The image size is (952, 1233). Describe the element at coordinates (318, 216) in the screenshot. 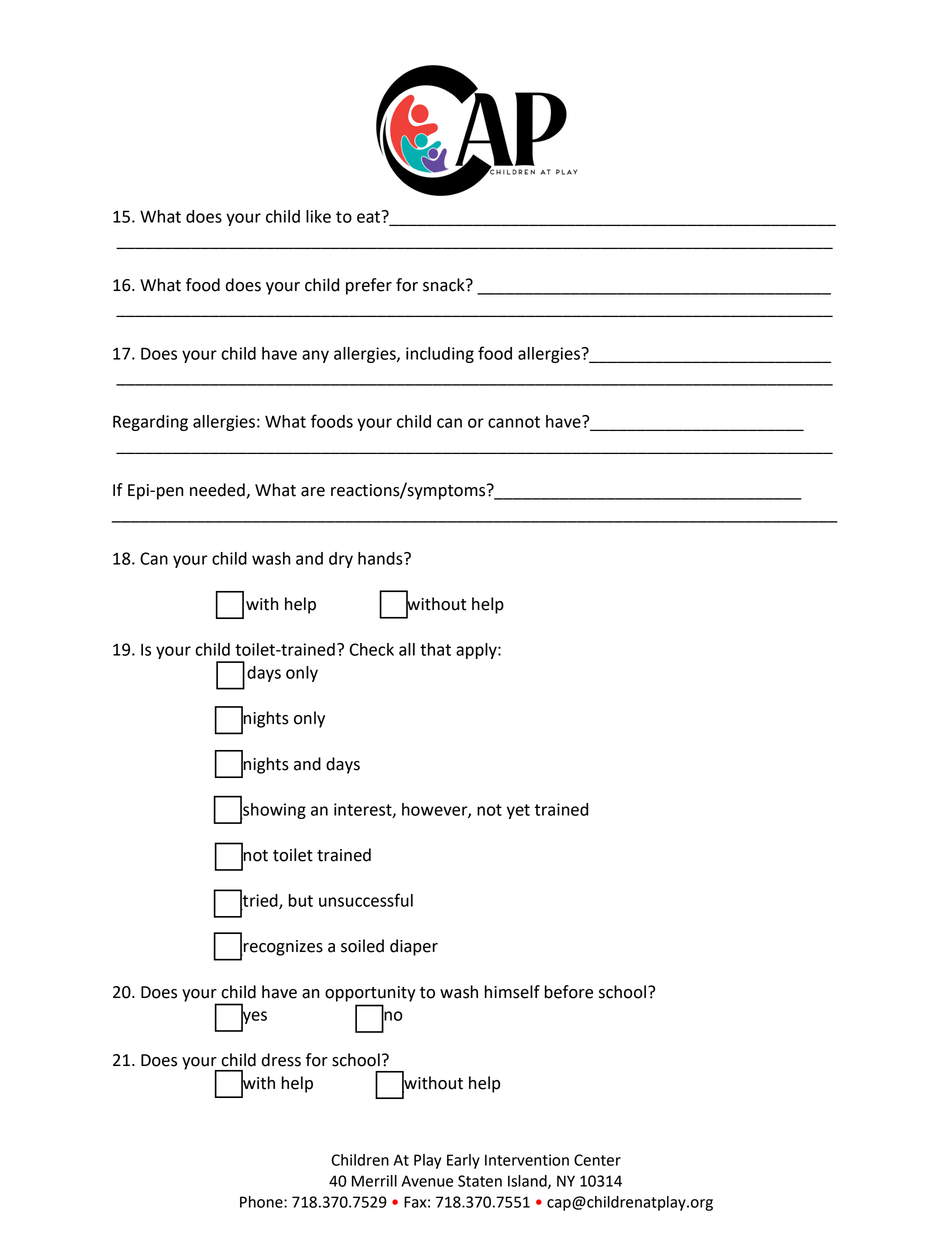

I see `like` at that location.
